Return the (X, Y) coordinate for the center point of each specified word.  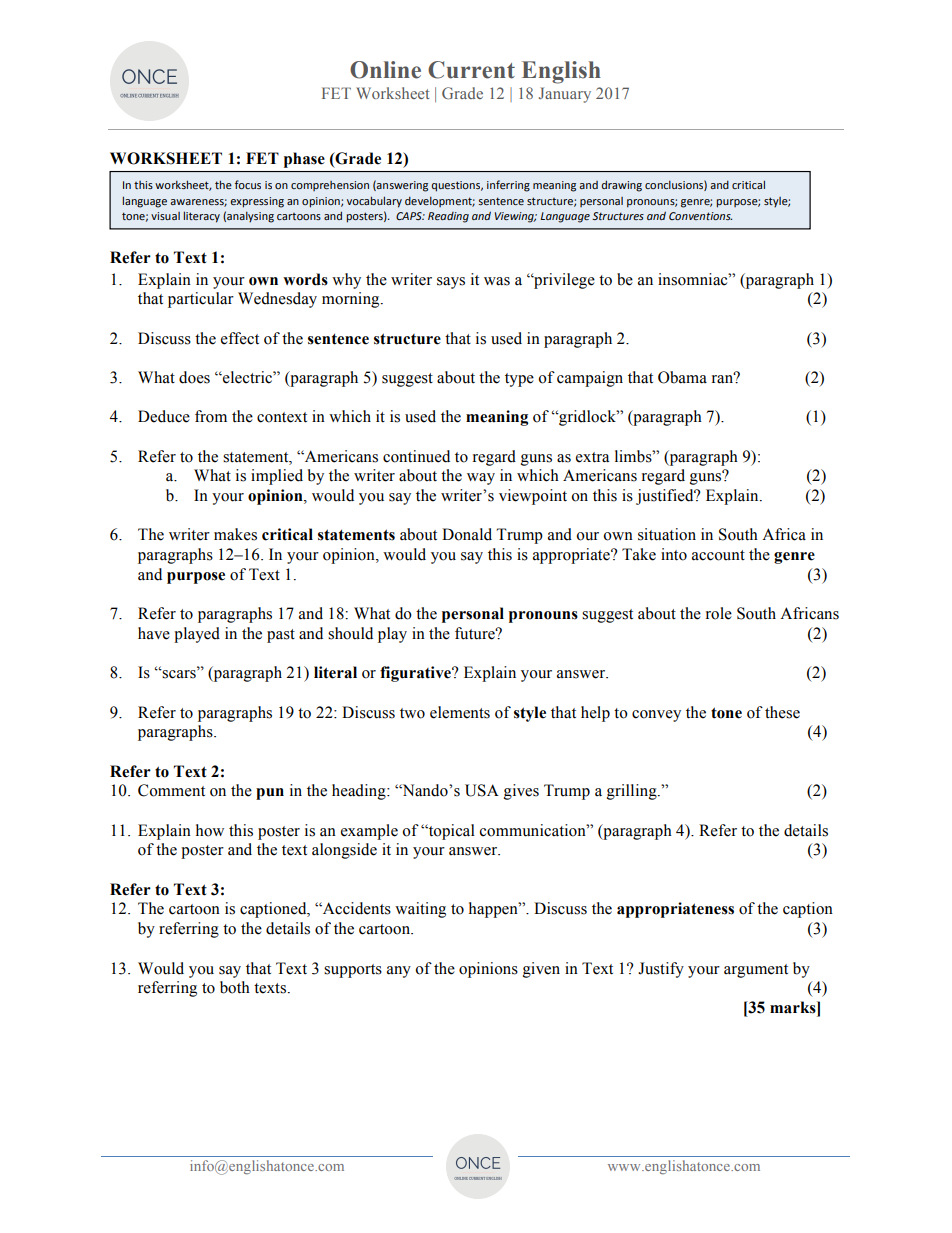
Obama (682, 377)
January (565, 95)
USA (482, 790)
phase (304, 160)
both (235, 987)
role (719, 613)
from (211, 416)
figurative (416, 674)
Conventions (700, 216)
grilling (633, 792)
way (481, 479)
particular (201, 300)
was (497, 281)
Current (471, 70)
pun (270, 794)
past (281, 636)
